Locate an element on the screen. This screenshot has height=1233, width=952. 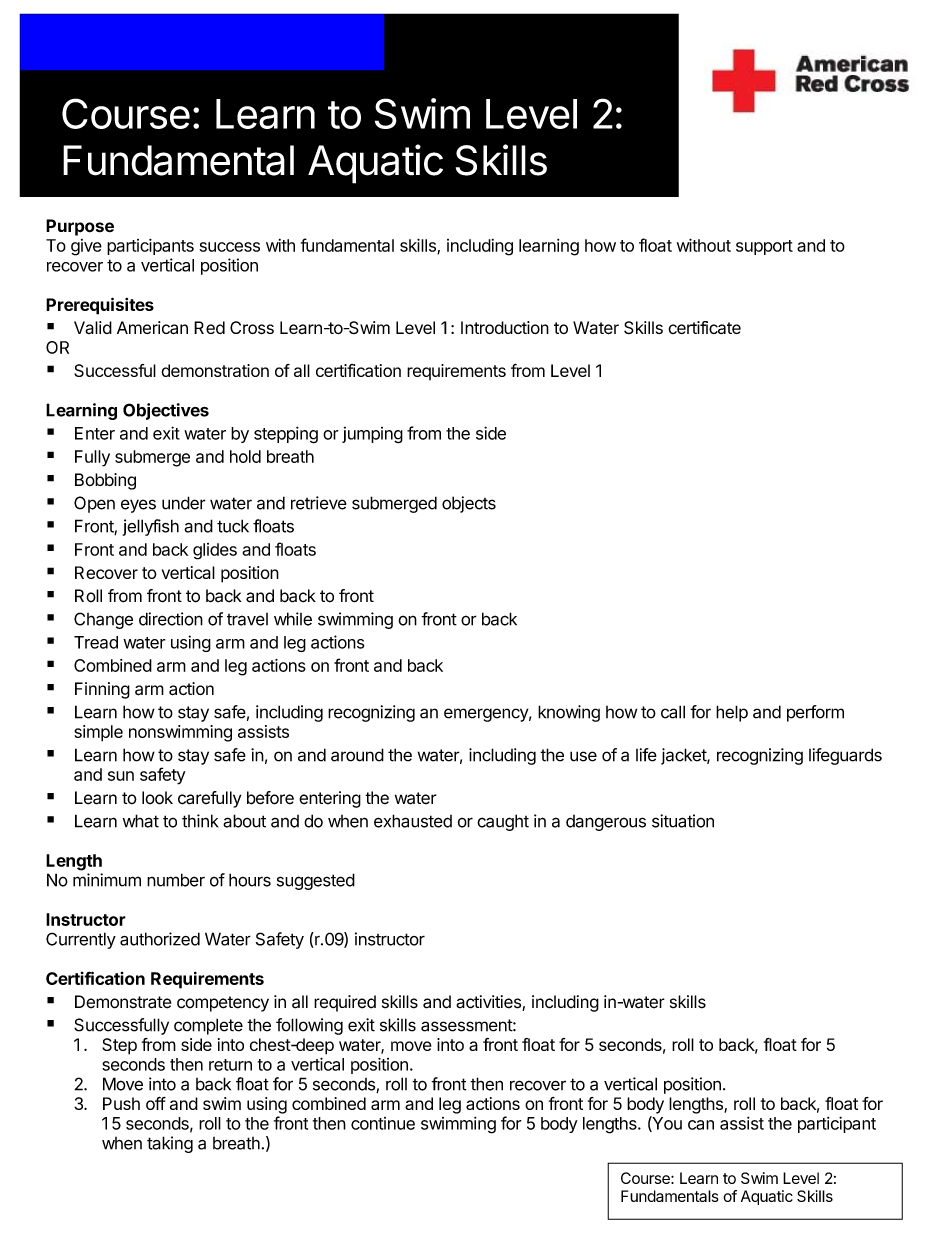
off is located at coordinates (156, 1103).
